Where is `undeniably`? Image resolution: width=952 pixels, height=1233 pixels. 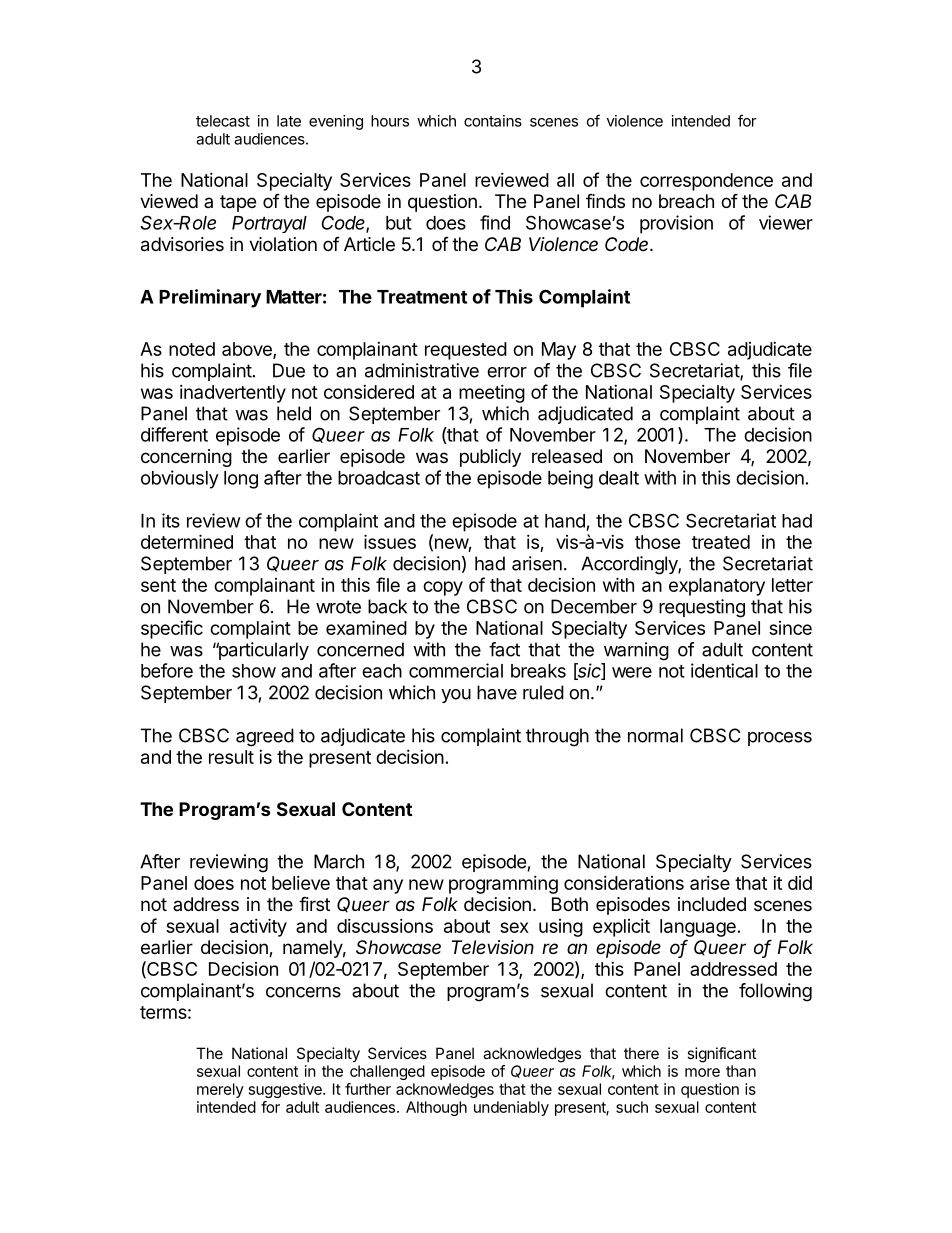
undeniably is located at coordinates (511, 1108).
